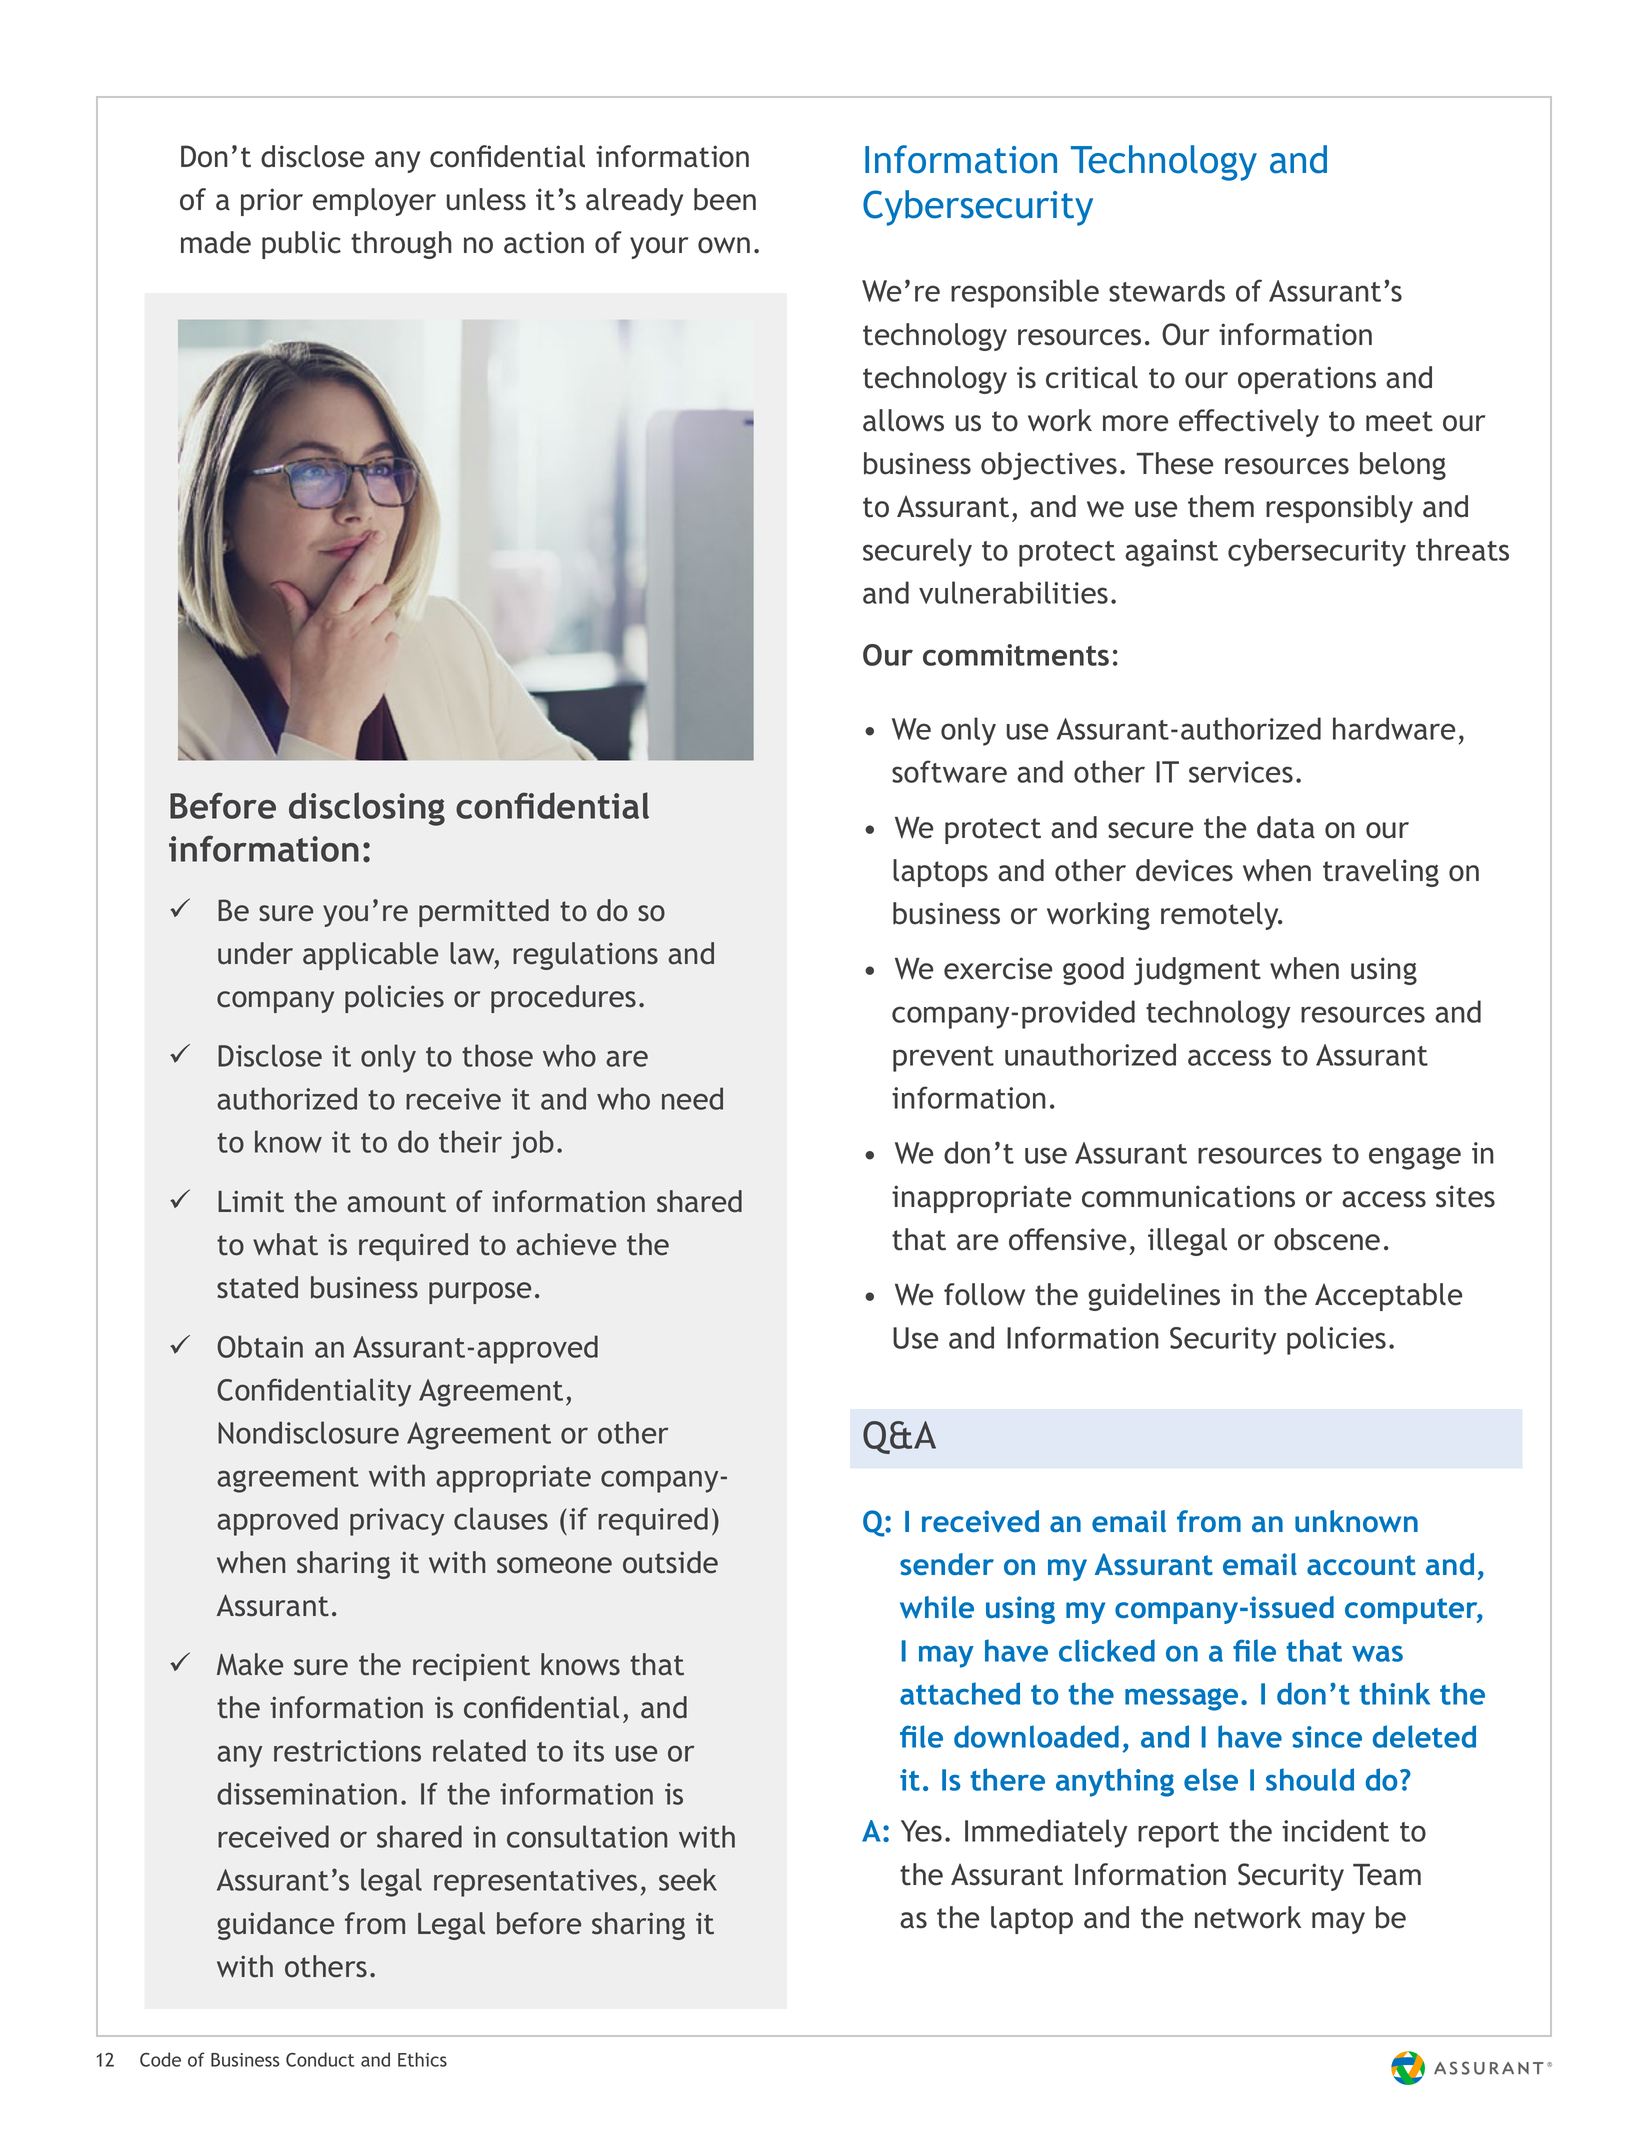  I want to click on public, so click(301, 245).
